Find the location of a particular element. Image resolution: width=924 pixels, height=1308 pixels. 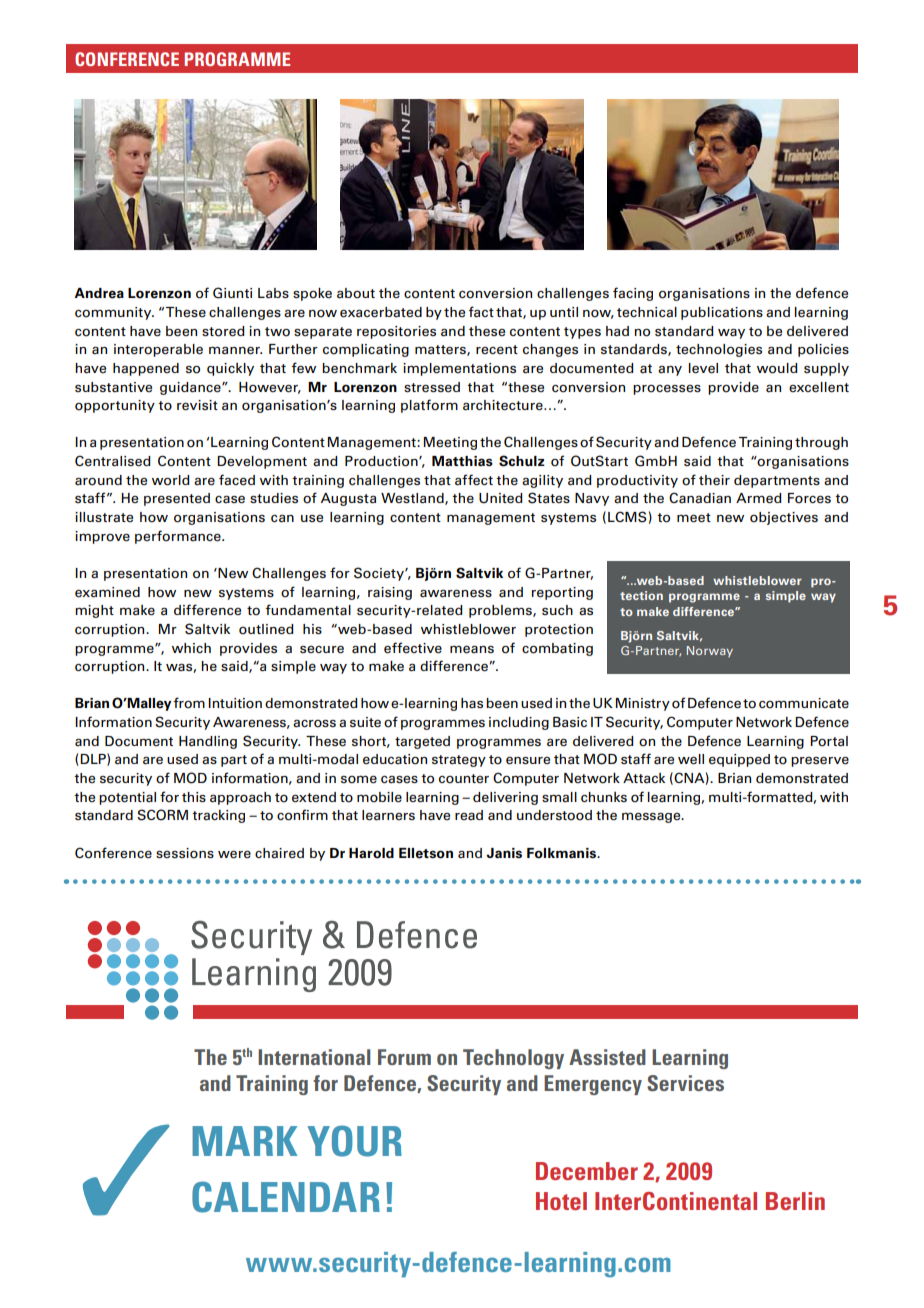

sessions is located at coordinates (185, 853).
